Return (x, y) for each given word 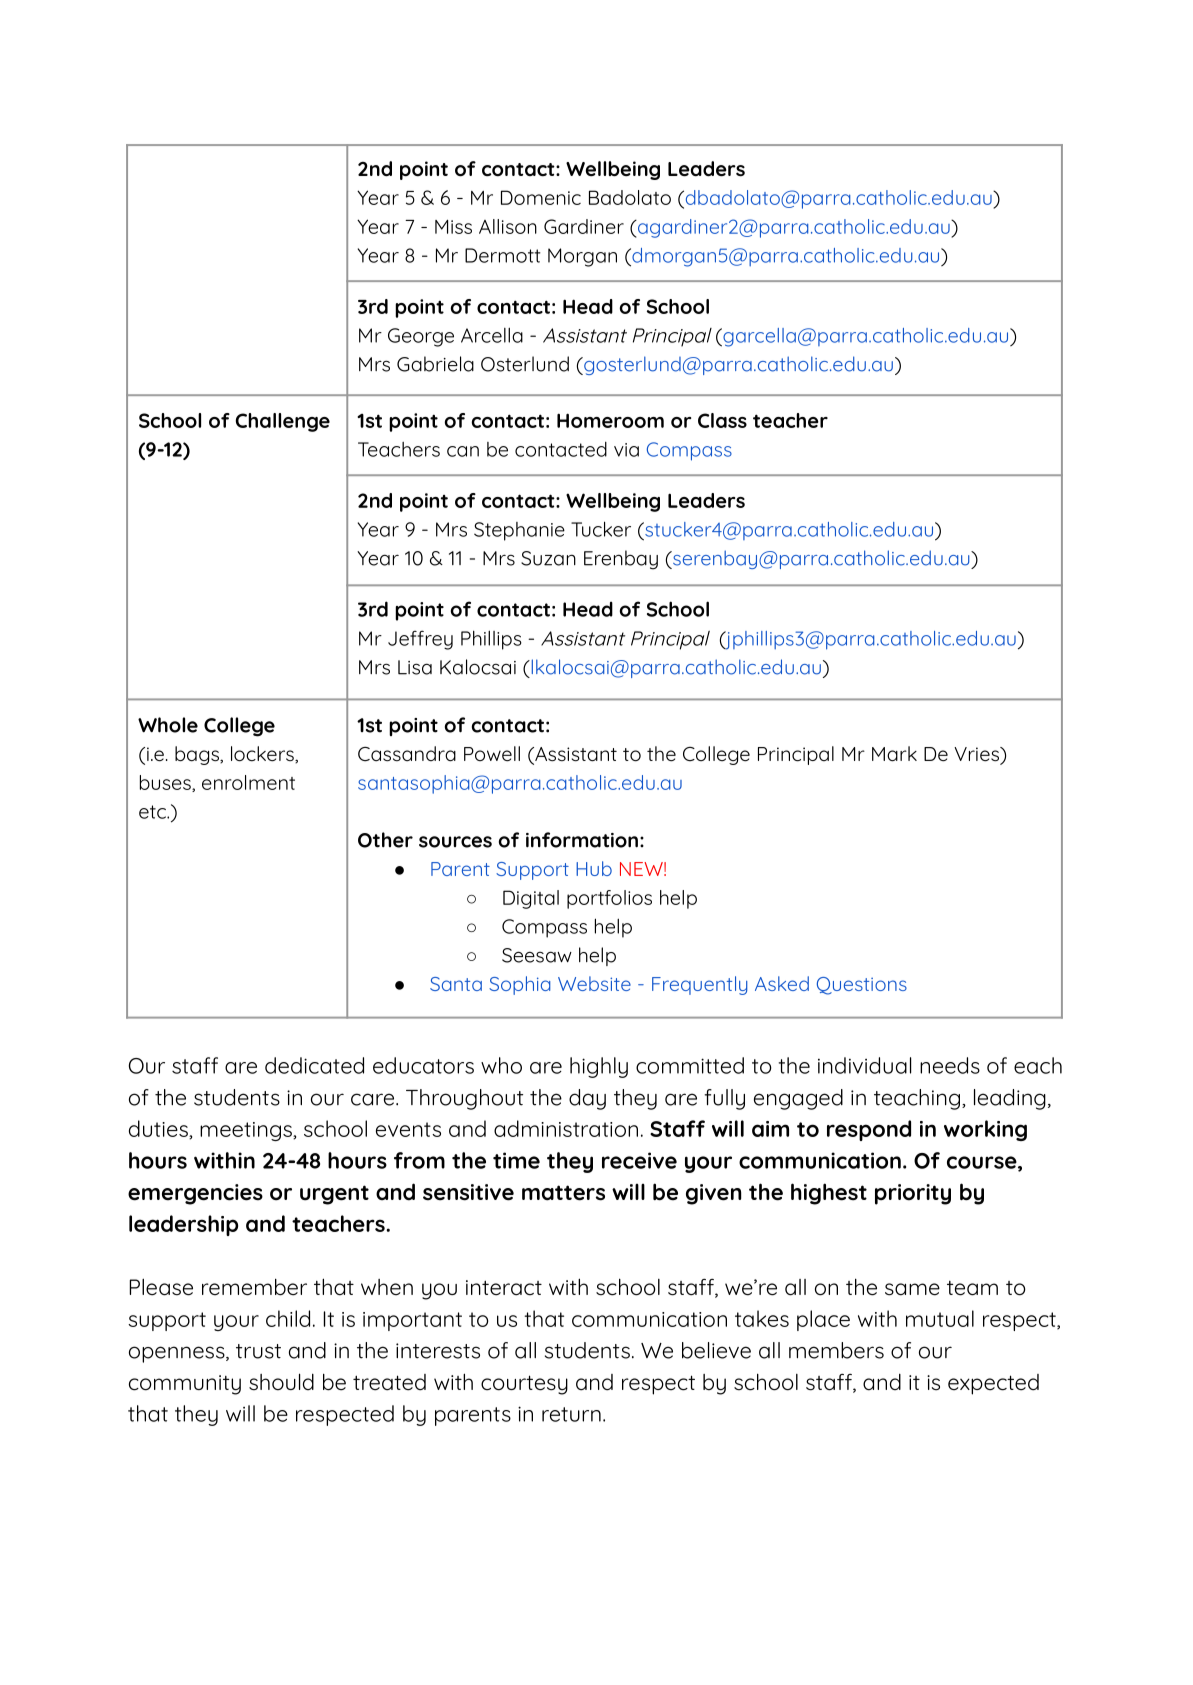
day (587, 1099)
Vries (977, 754)
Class (722, 420)
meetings (247, 1131)
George (421, 337)
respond (869, 1130)
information (582, 840)
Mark (894, 754)
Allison (508, 226)
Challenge (282, 422)
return (571, 1414)
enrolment (248, 782)
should (281, 1382)
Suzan (548, 558)
